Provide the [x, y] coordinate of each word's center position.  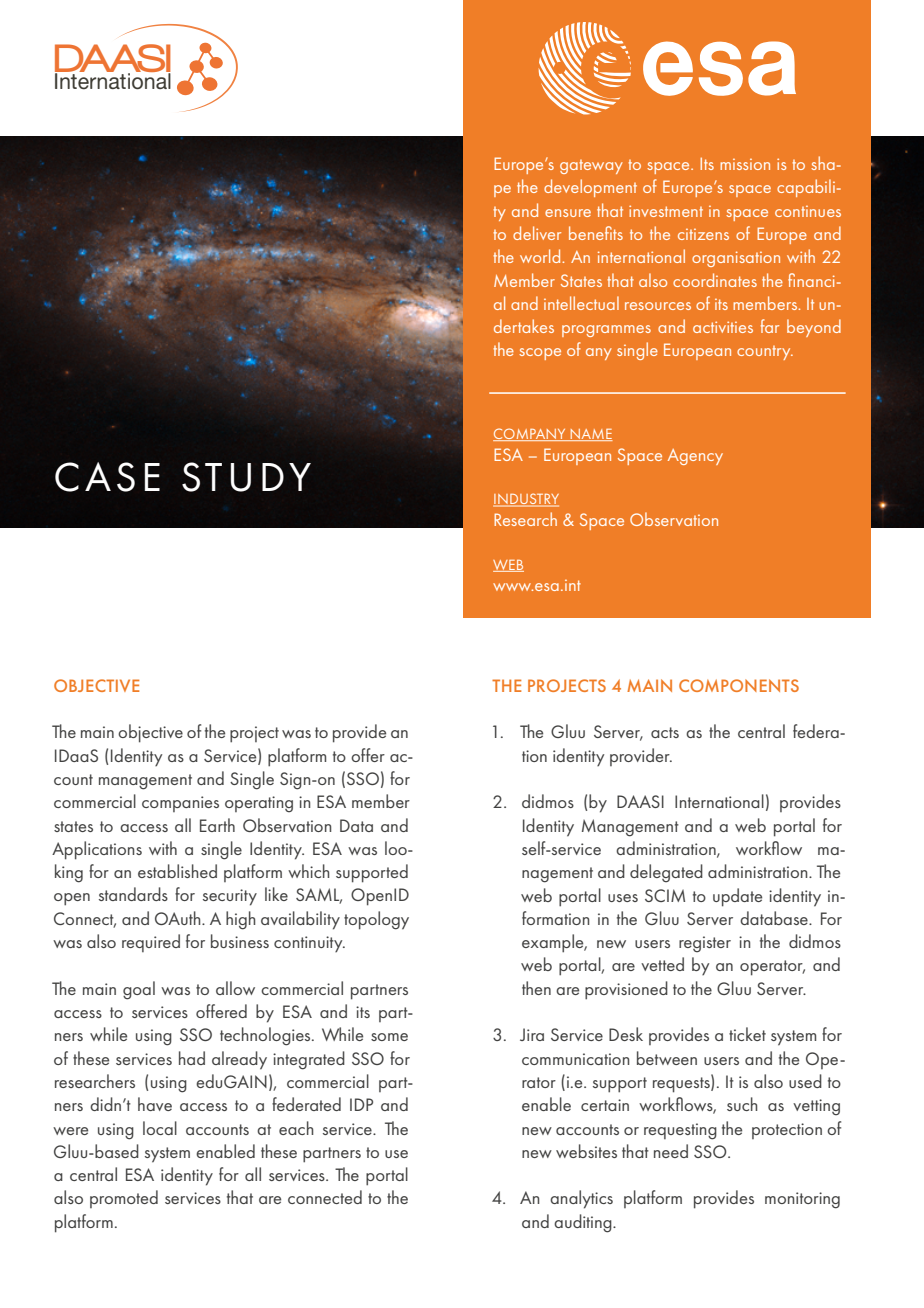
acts [665, 732]
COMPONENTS [739, 685]
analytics [581, 1199]
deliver [537, 233]
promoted [124, 1199]
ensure [568, 213]
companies [180, 804]
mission [745, 164]
